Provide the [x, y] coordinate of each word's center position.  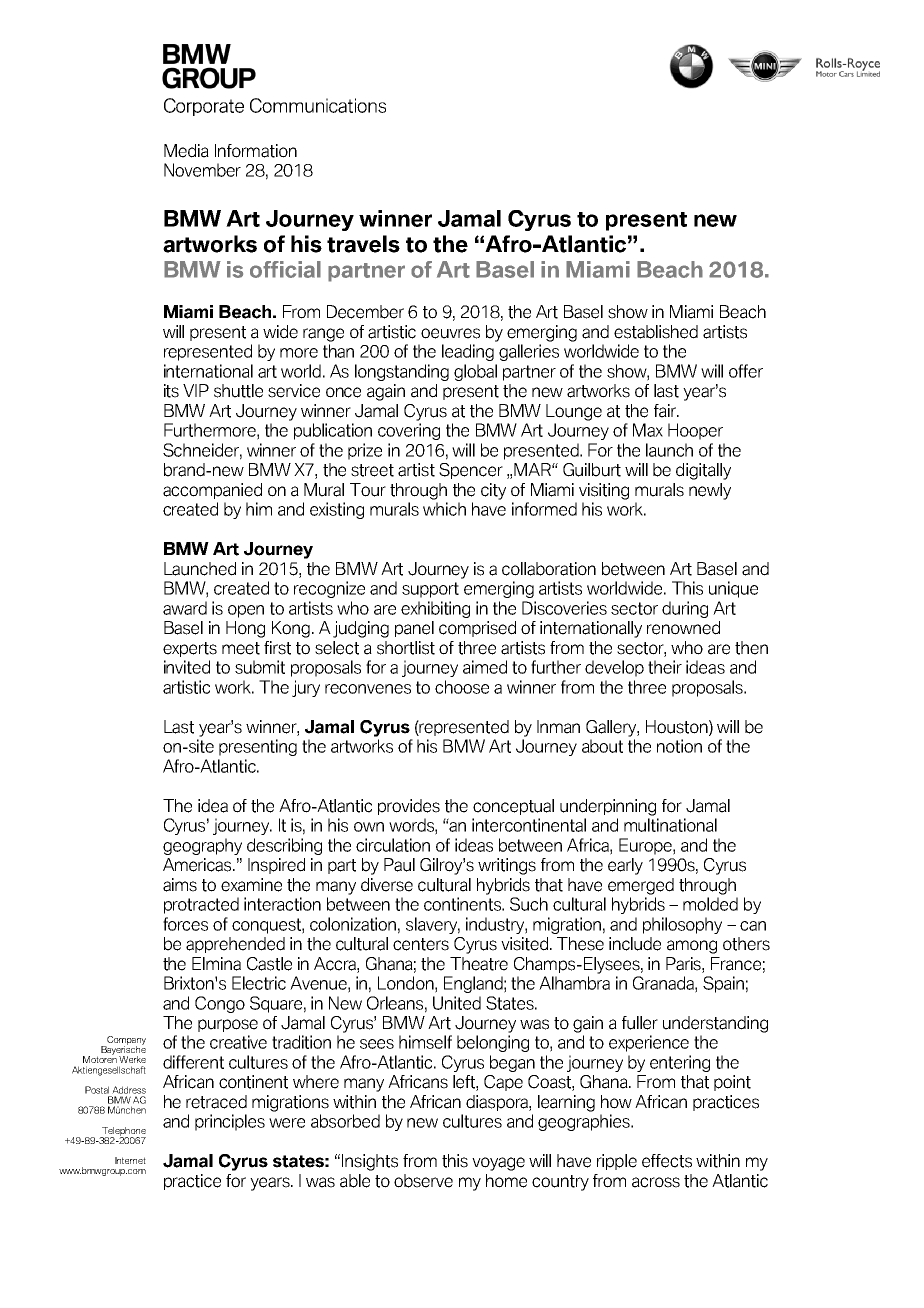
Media [186, 151]
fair [666, 411]
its [171, 391]
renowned [683, 628]
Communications [318, 105]
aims [180, 885]
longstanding [402, 372]
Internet [130, 1160]
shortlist [406, 648]
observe [423, 1181]
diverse [387, 885]
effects [667, 1161]
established [656, 332]
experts [190, 649]
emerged [641, 886]
